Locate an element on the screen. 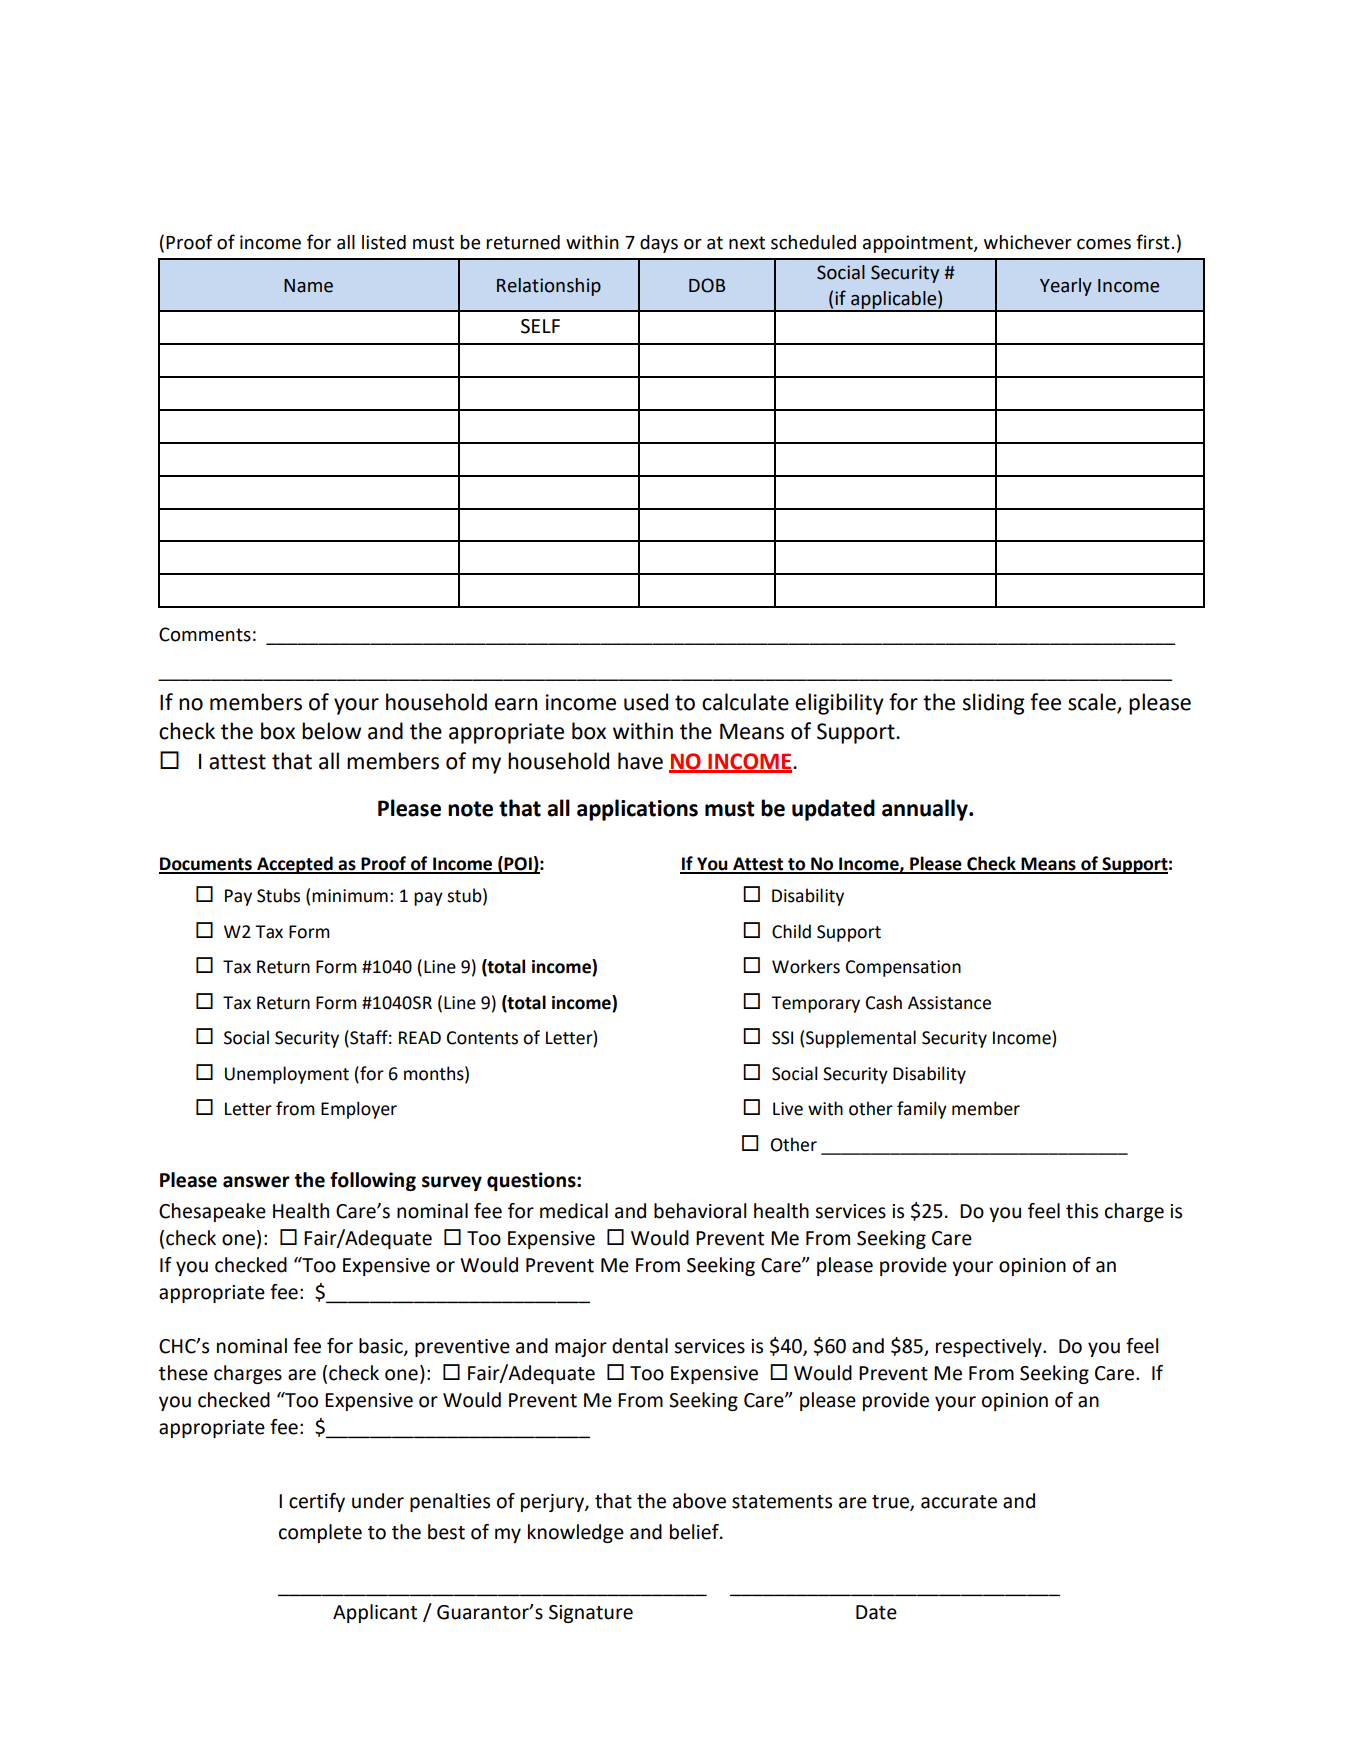 Image resolution: width=1351 pixels, height=1748 pixels. complete is located at coordinates (320, 1533).
